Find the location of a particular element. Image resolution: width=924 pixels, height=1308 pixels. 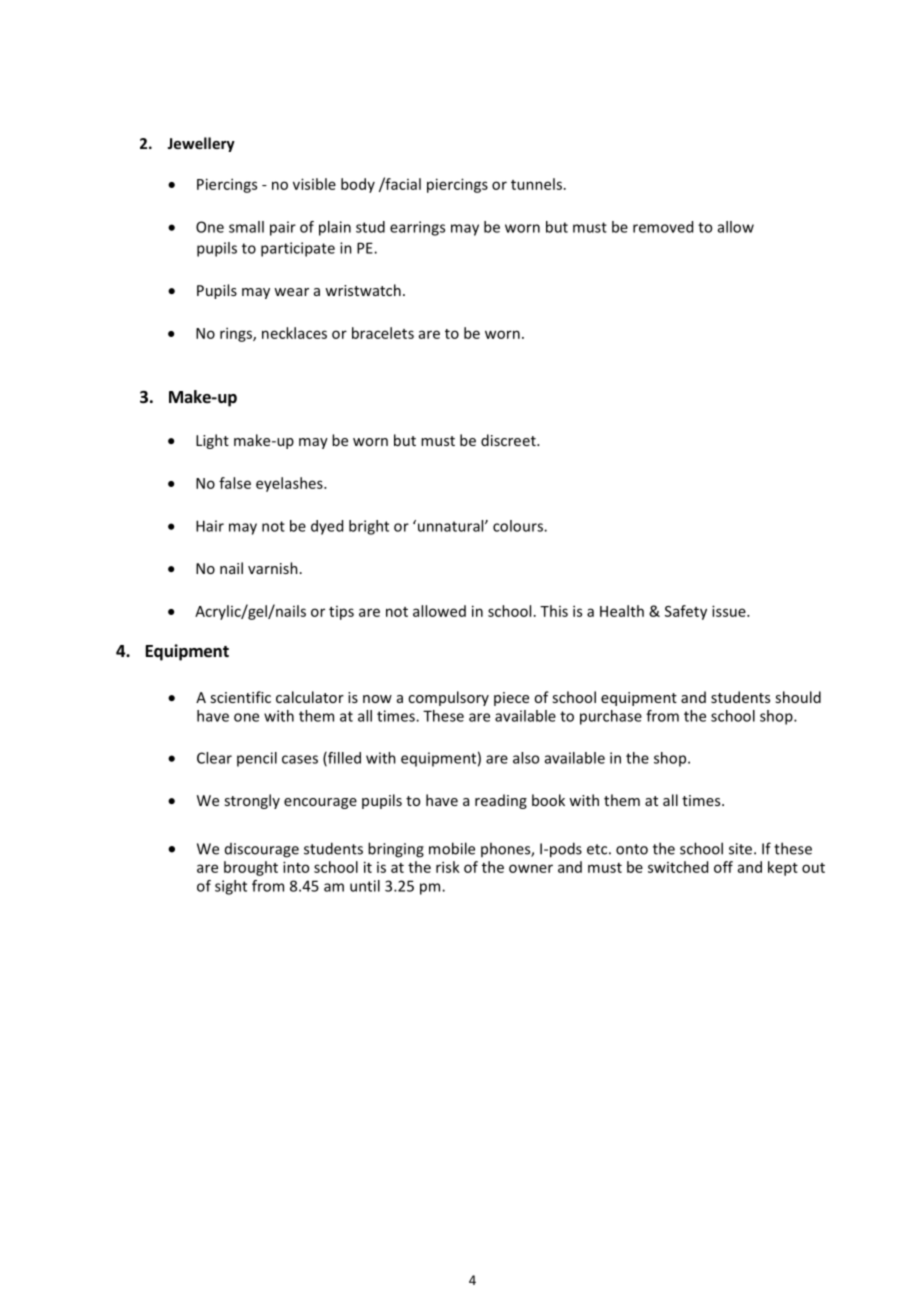

Light is located at coordinates (212, 441).
